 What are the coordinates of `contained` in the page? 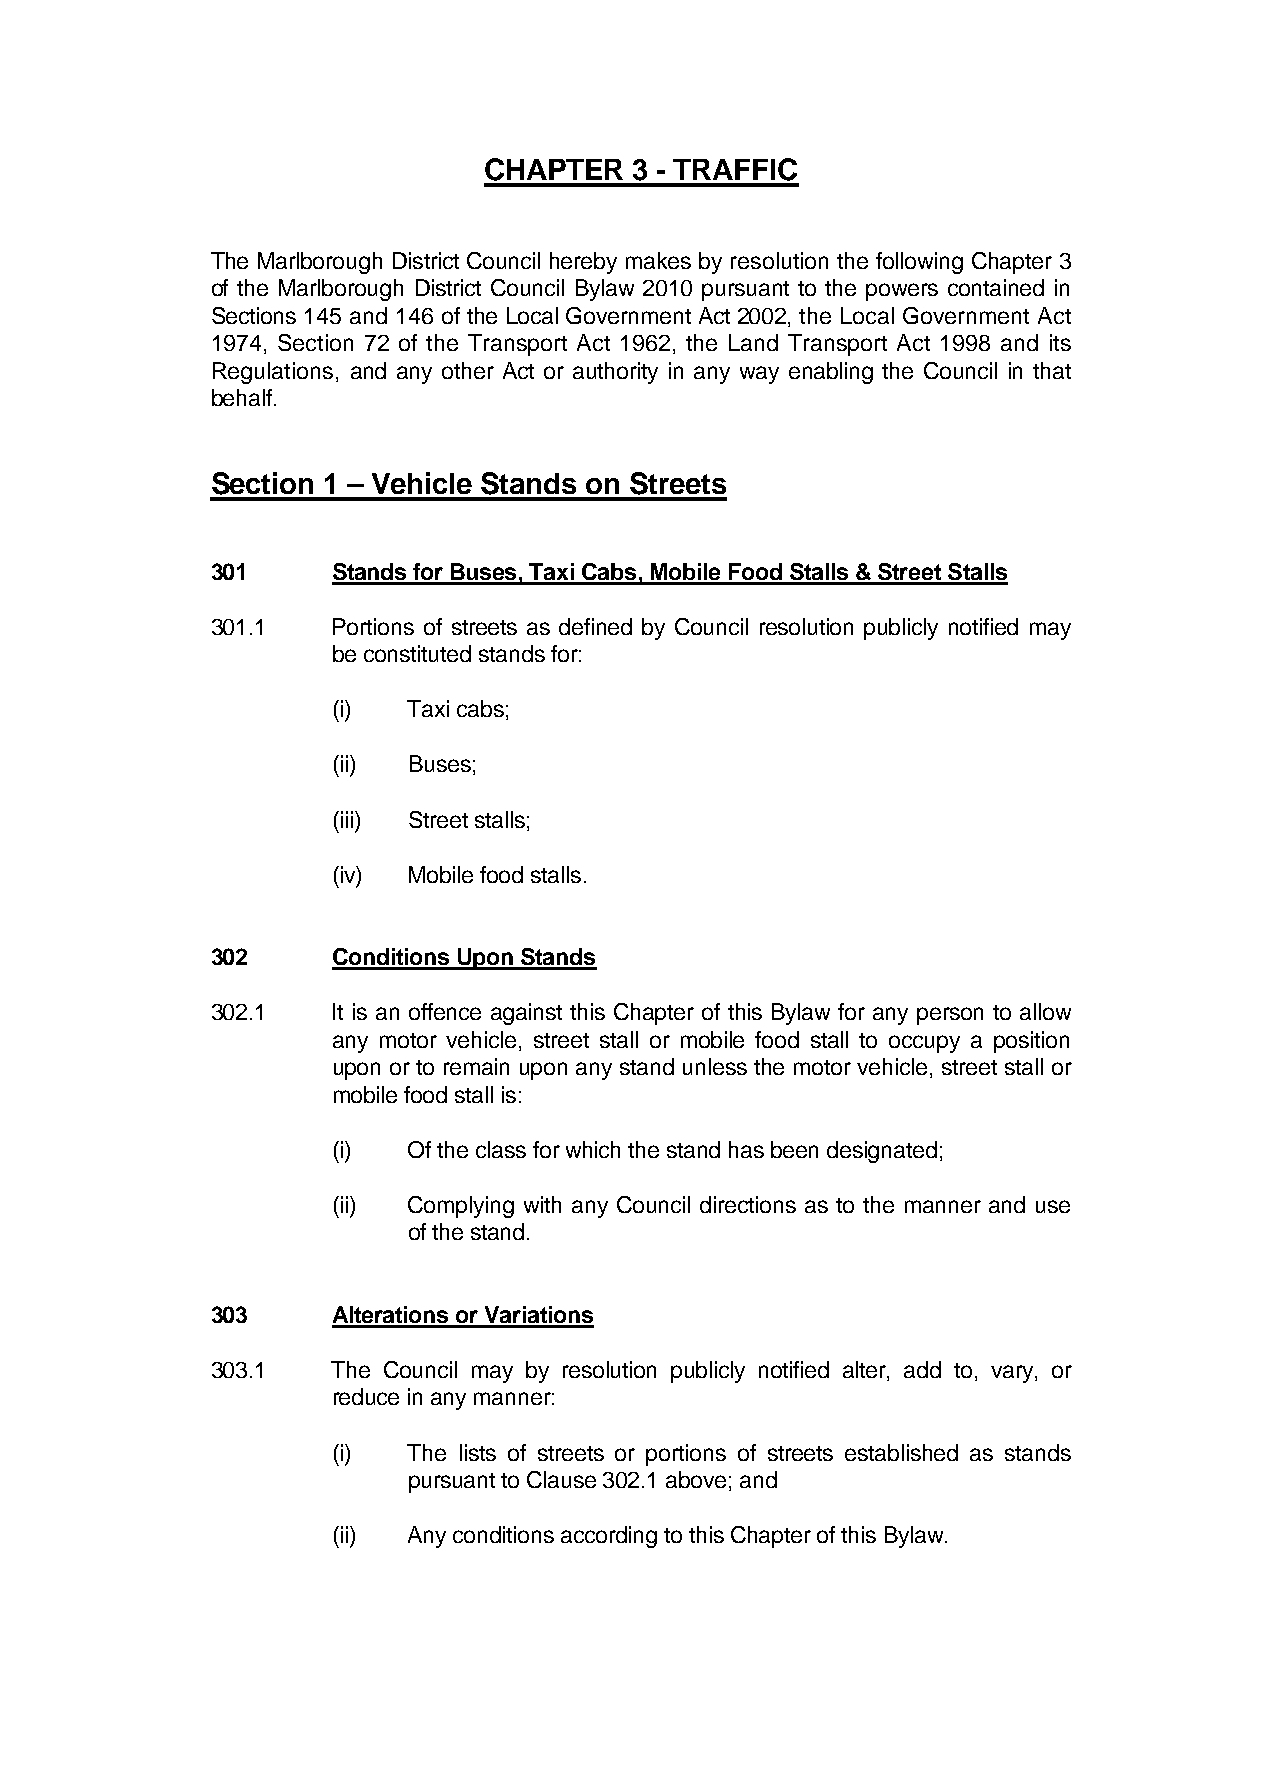 It's located at (996, 287).
